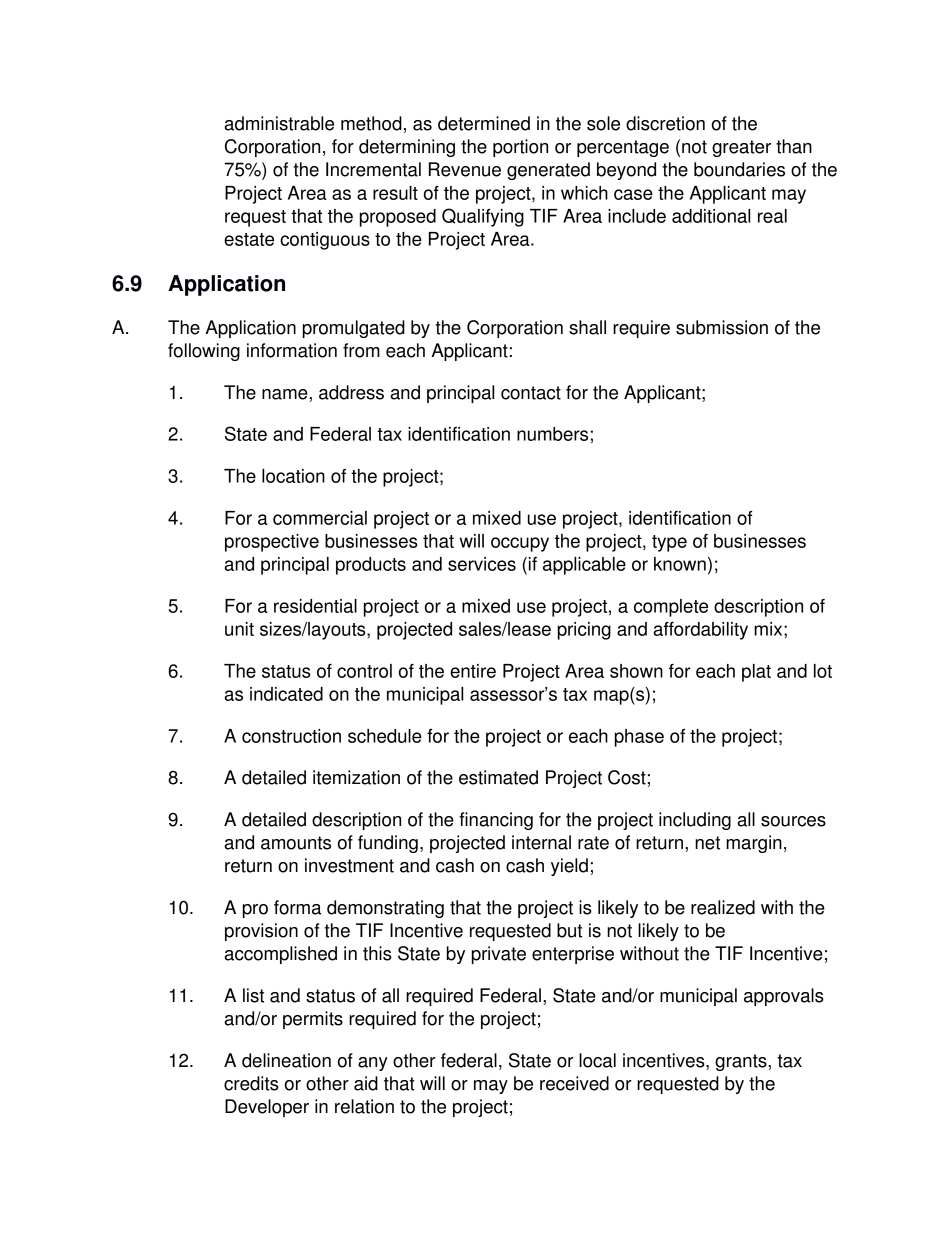 The width and height of the image is (952, 1233). Describe the element at coordinates (722, 327) in the image. I see `submission` at that location.
